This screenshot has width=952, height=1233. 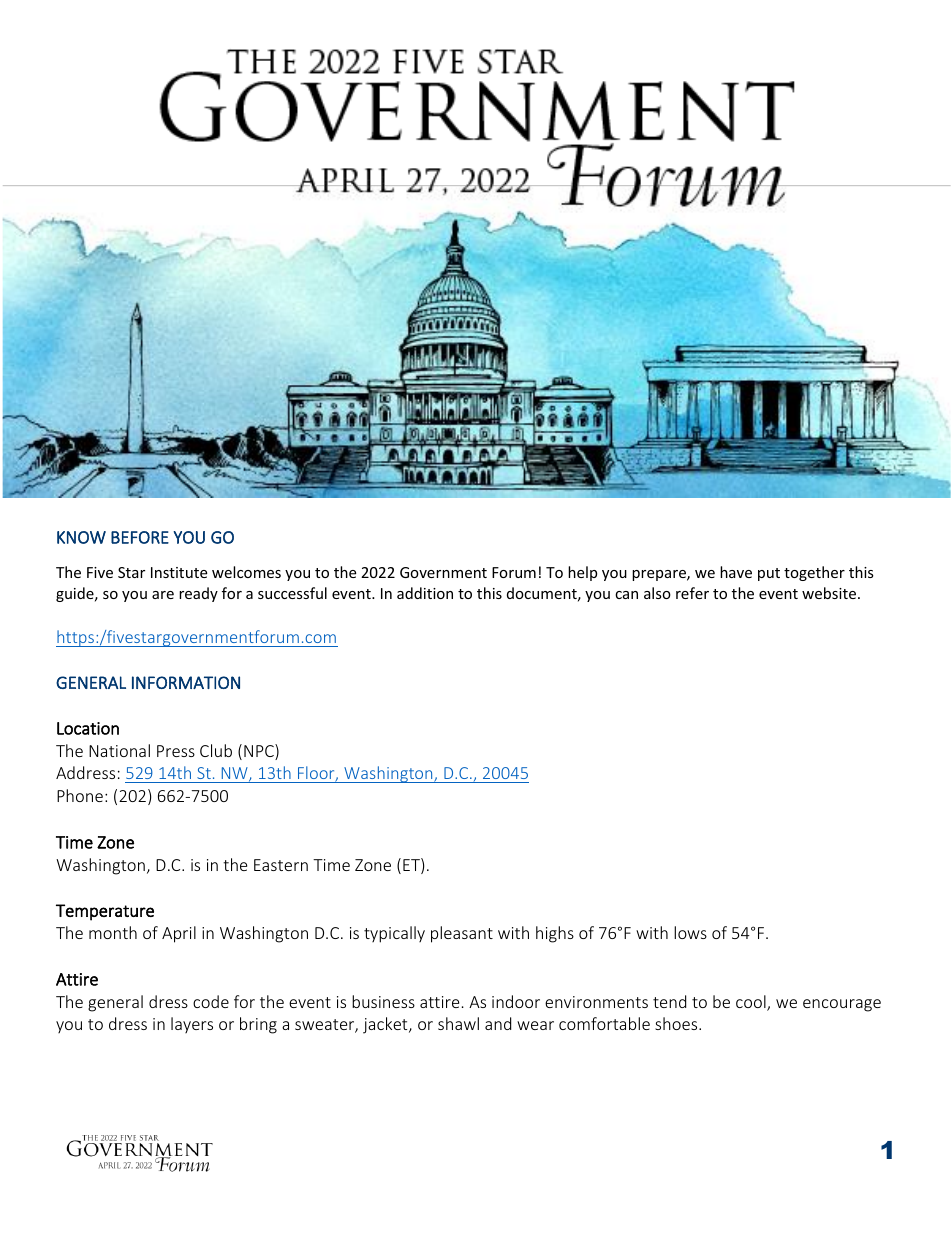 What do you see at coordinates (458, 1023) in the screenshot?
I see `shawl` at bounding box center [458, 1023].
